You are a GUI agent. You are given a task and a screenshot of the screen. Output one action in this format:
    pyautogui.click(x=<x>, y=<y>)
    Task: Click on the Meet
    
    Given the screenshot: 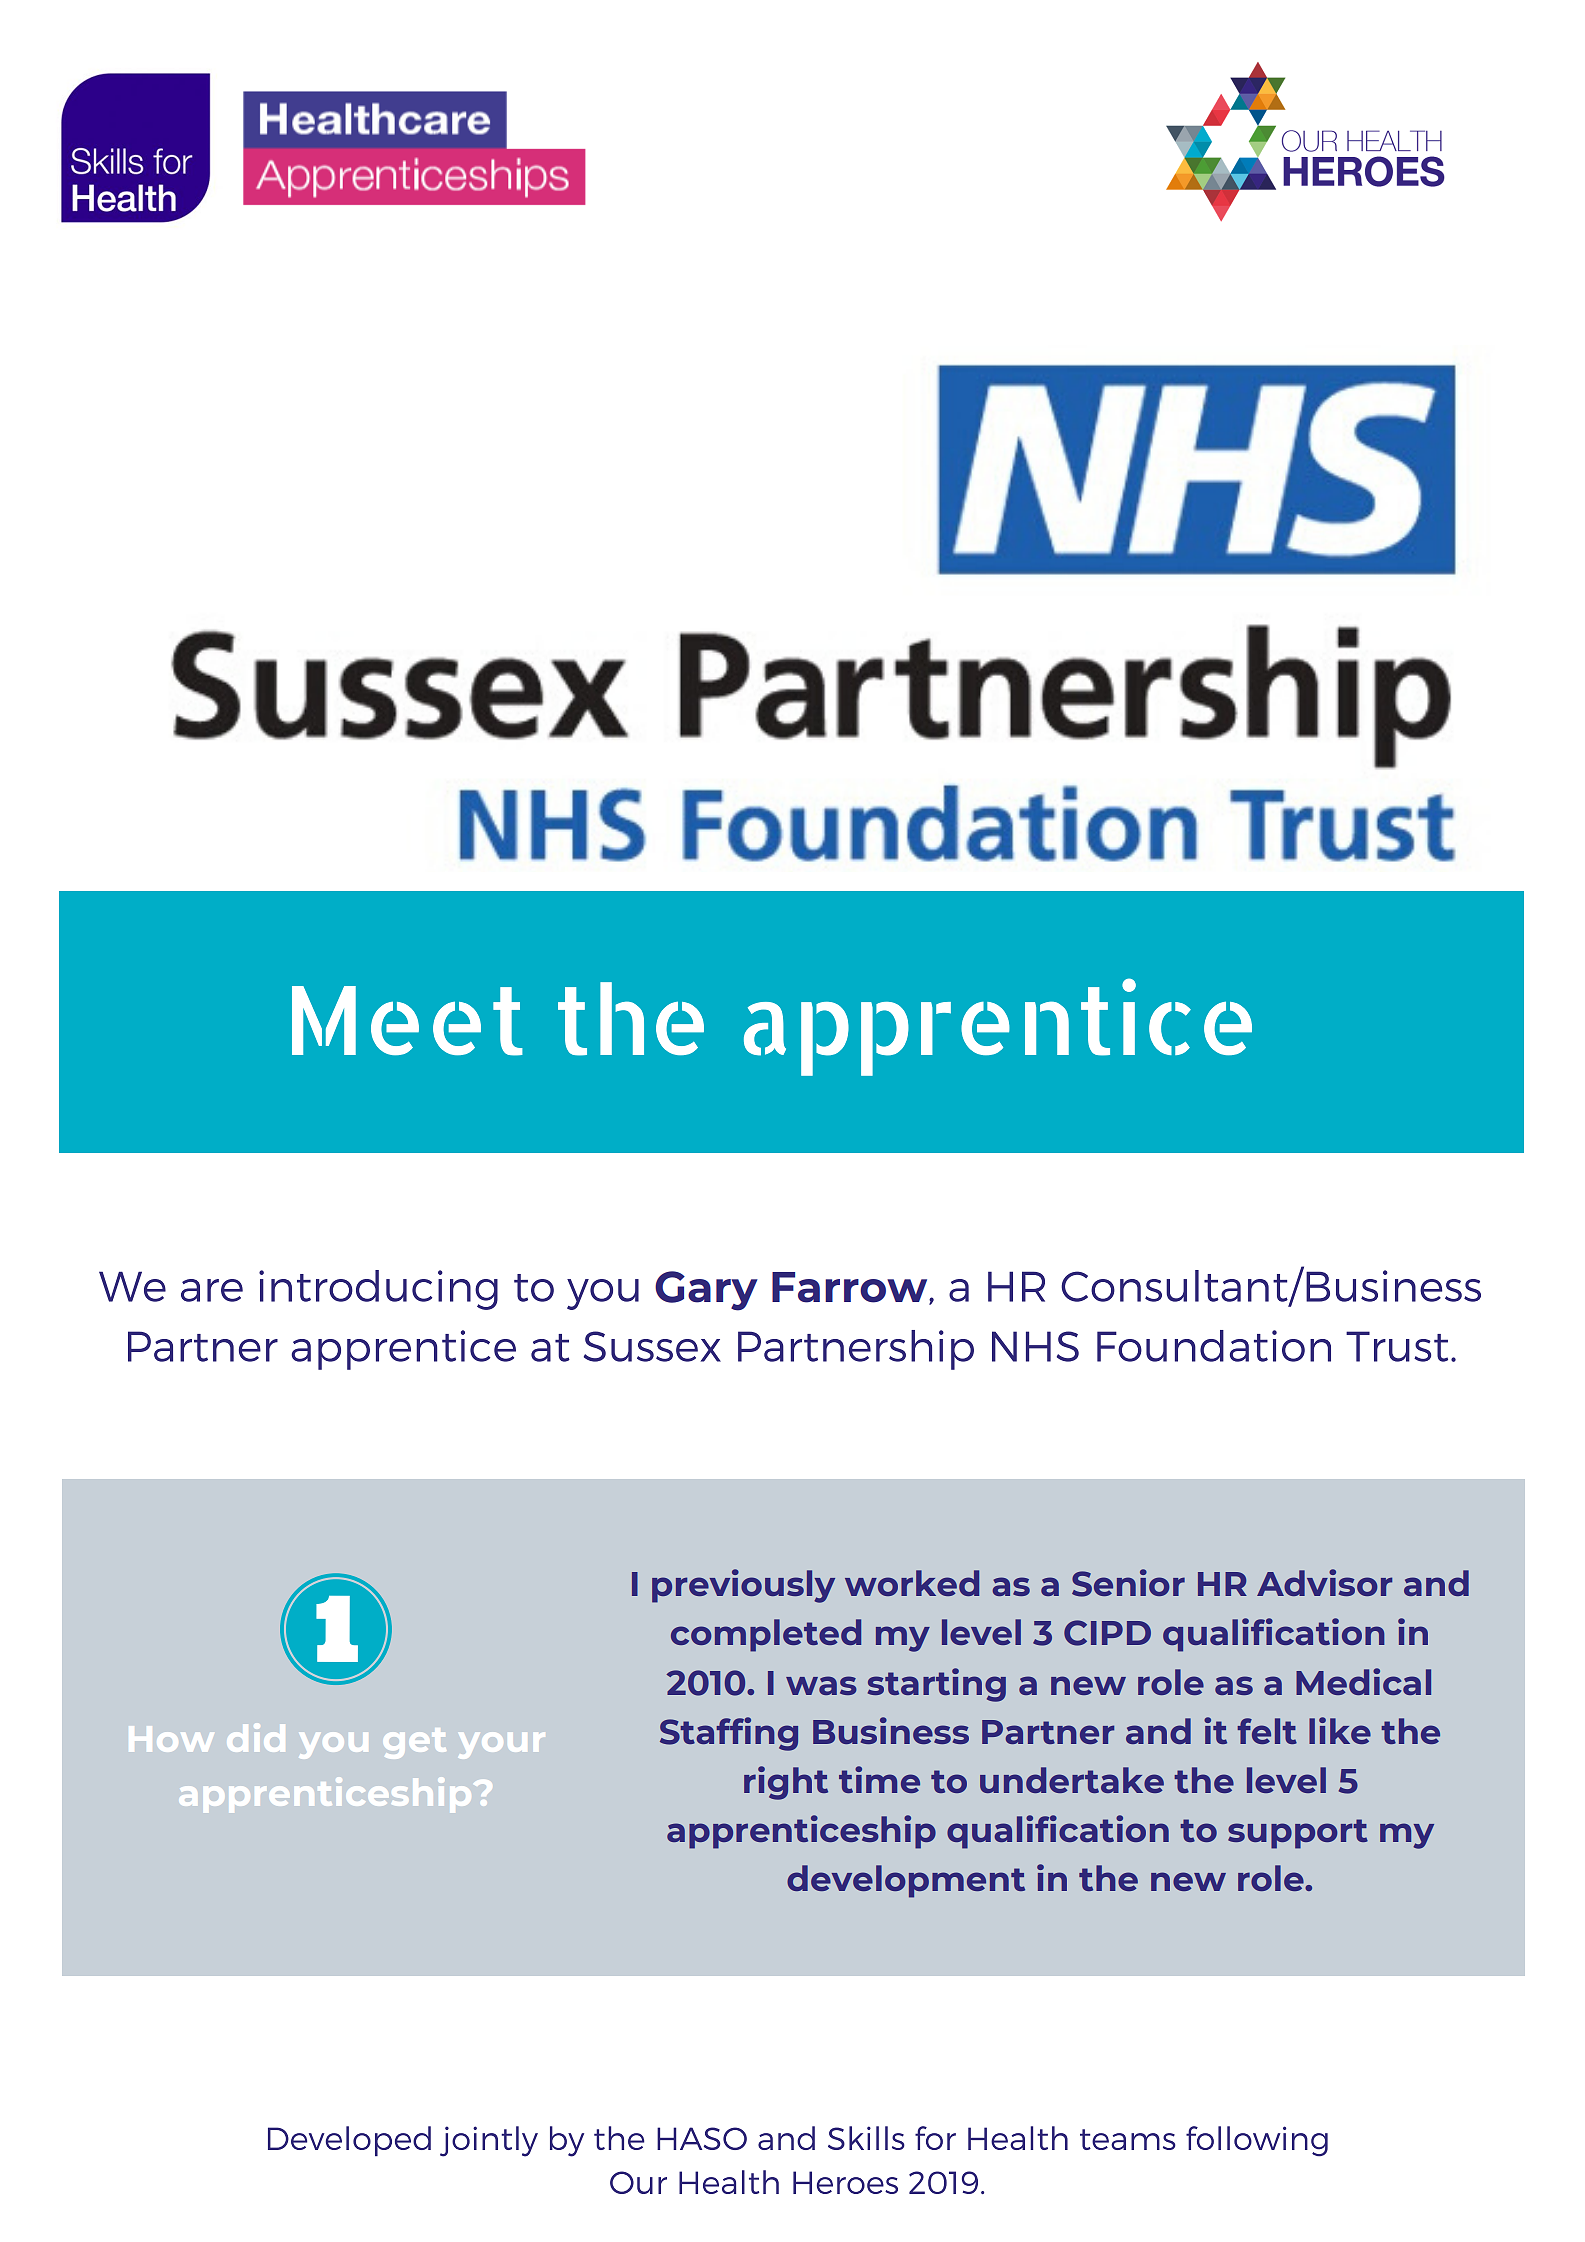 What is the action you would take?
    pyautogui.click(x=407, y=1021)
